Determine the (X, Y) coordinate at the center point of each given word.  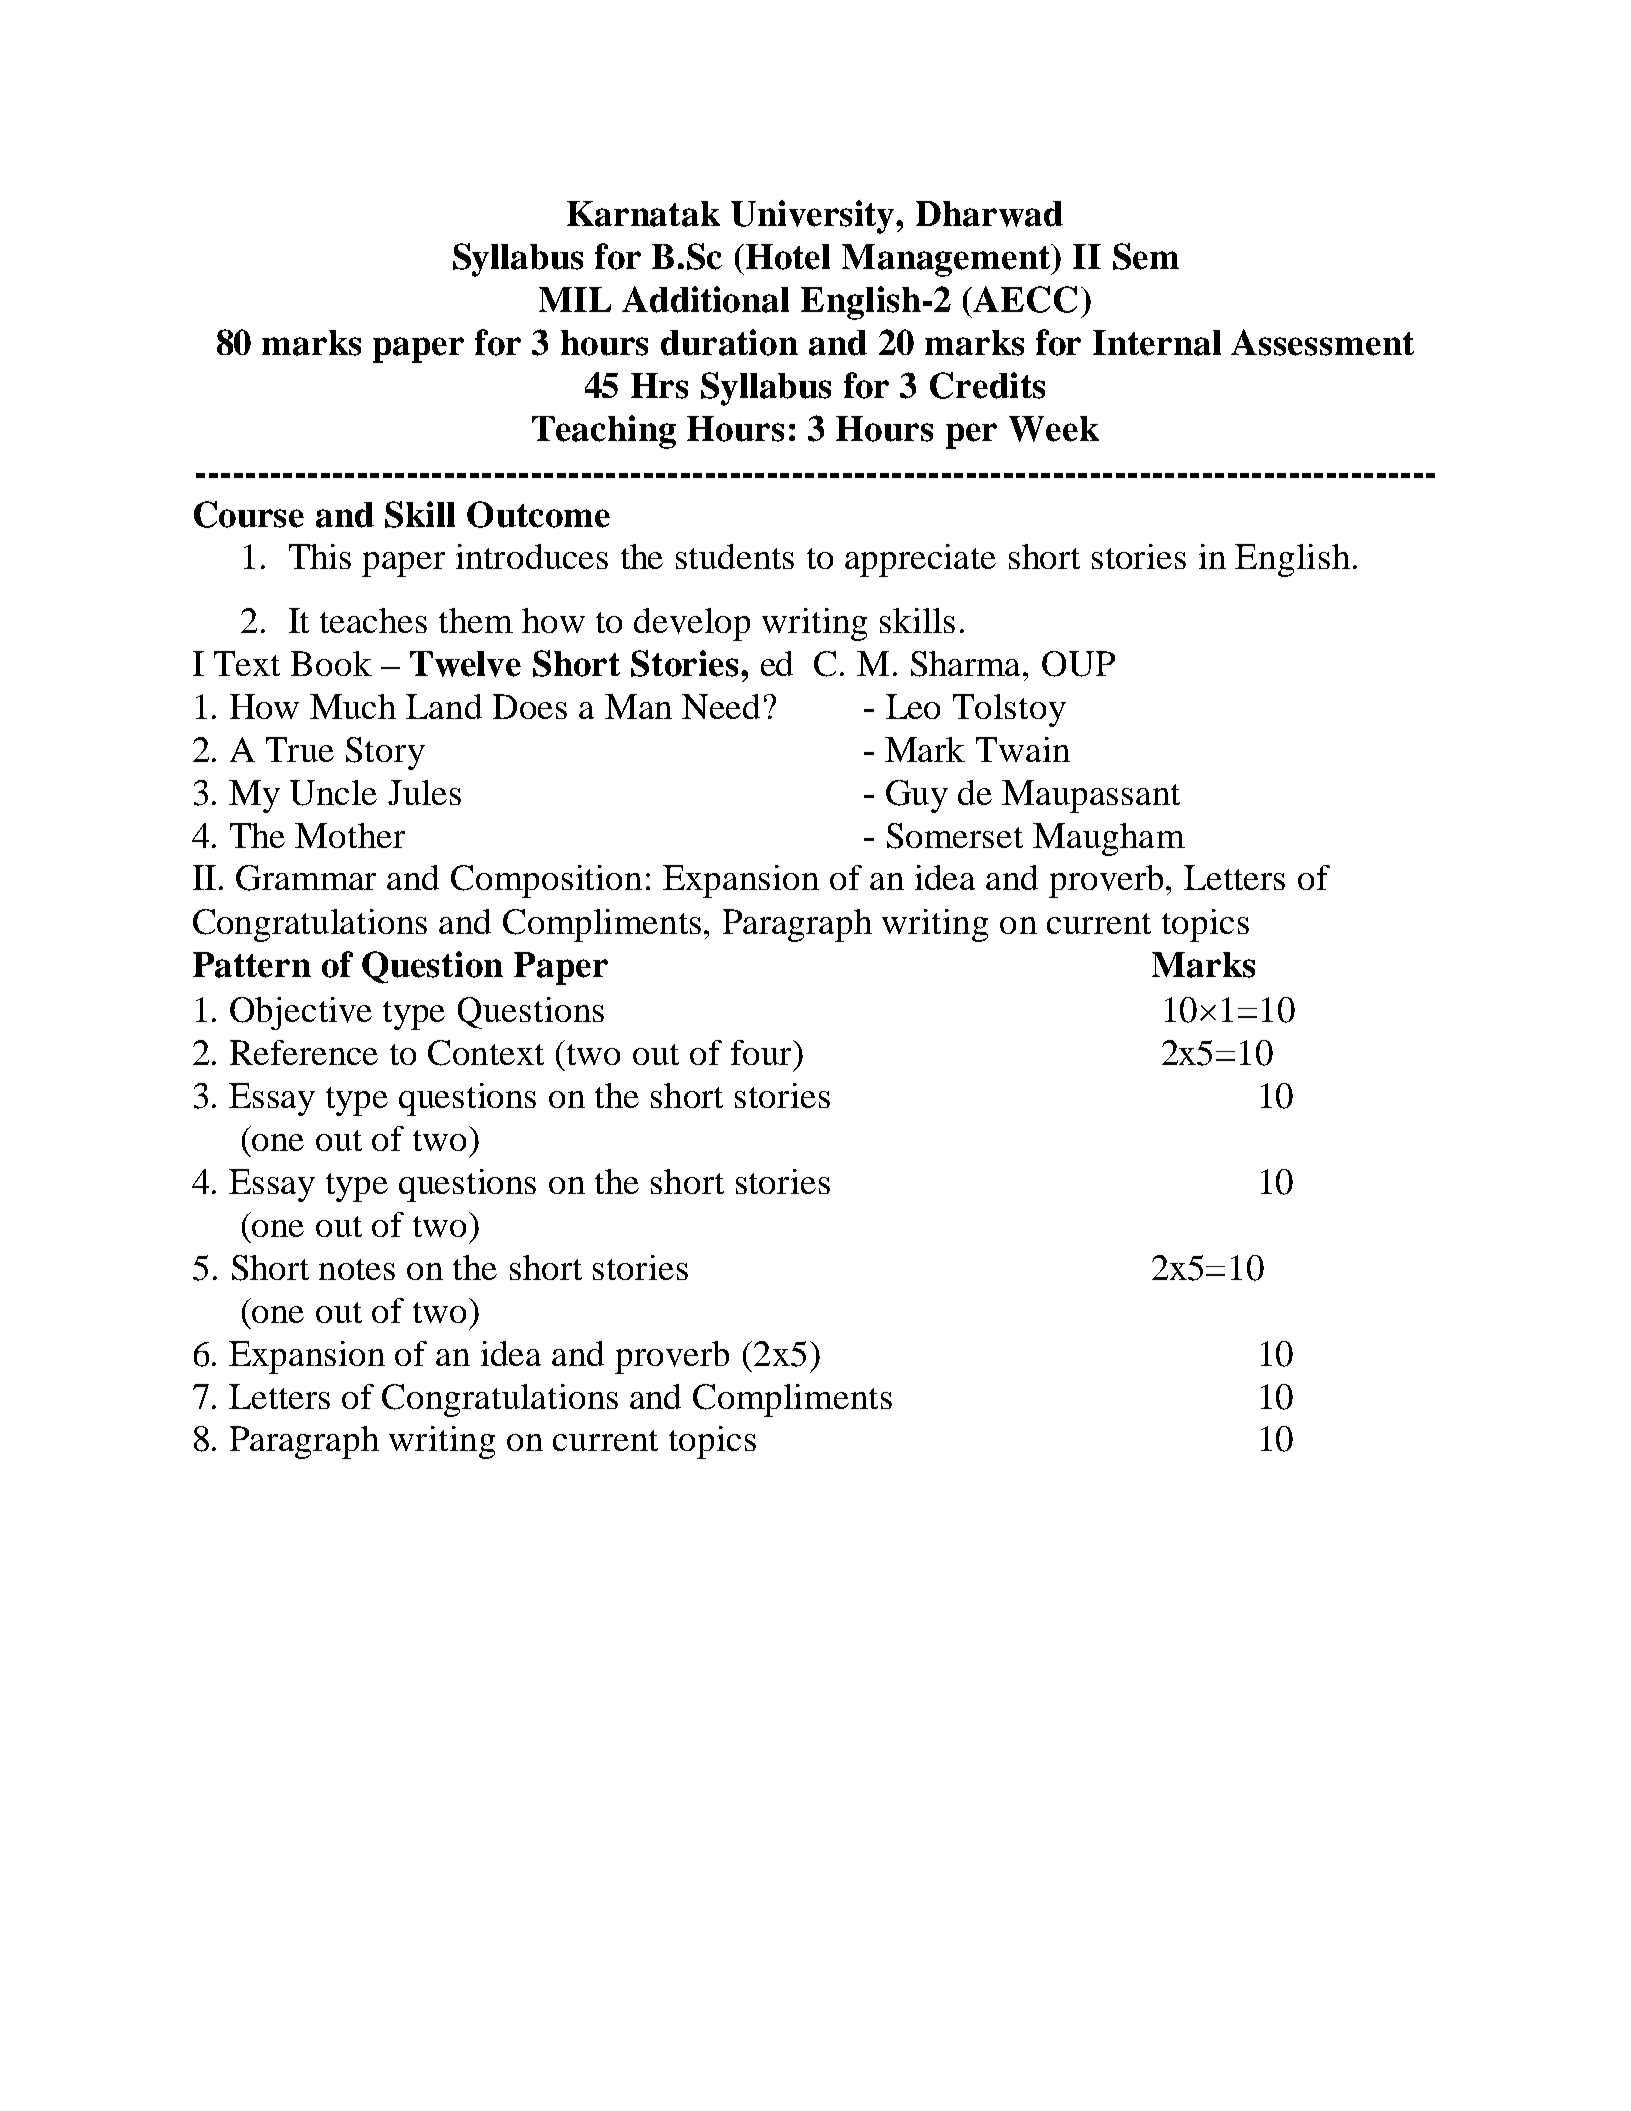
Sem (1146, 256)
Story (385, 753)
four (762, 1052)
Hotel (788, 257)
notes (357, 1269)
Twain (1023, 749)
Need (721, 706)
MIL (575, 299)
